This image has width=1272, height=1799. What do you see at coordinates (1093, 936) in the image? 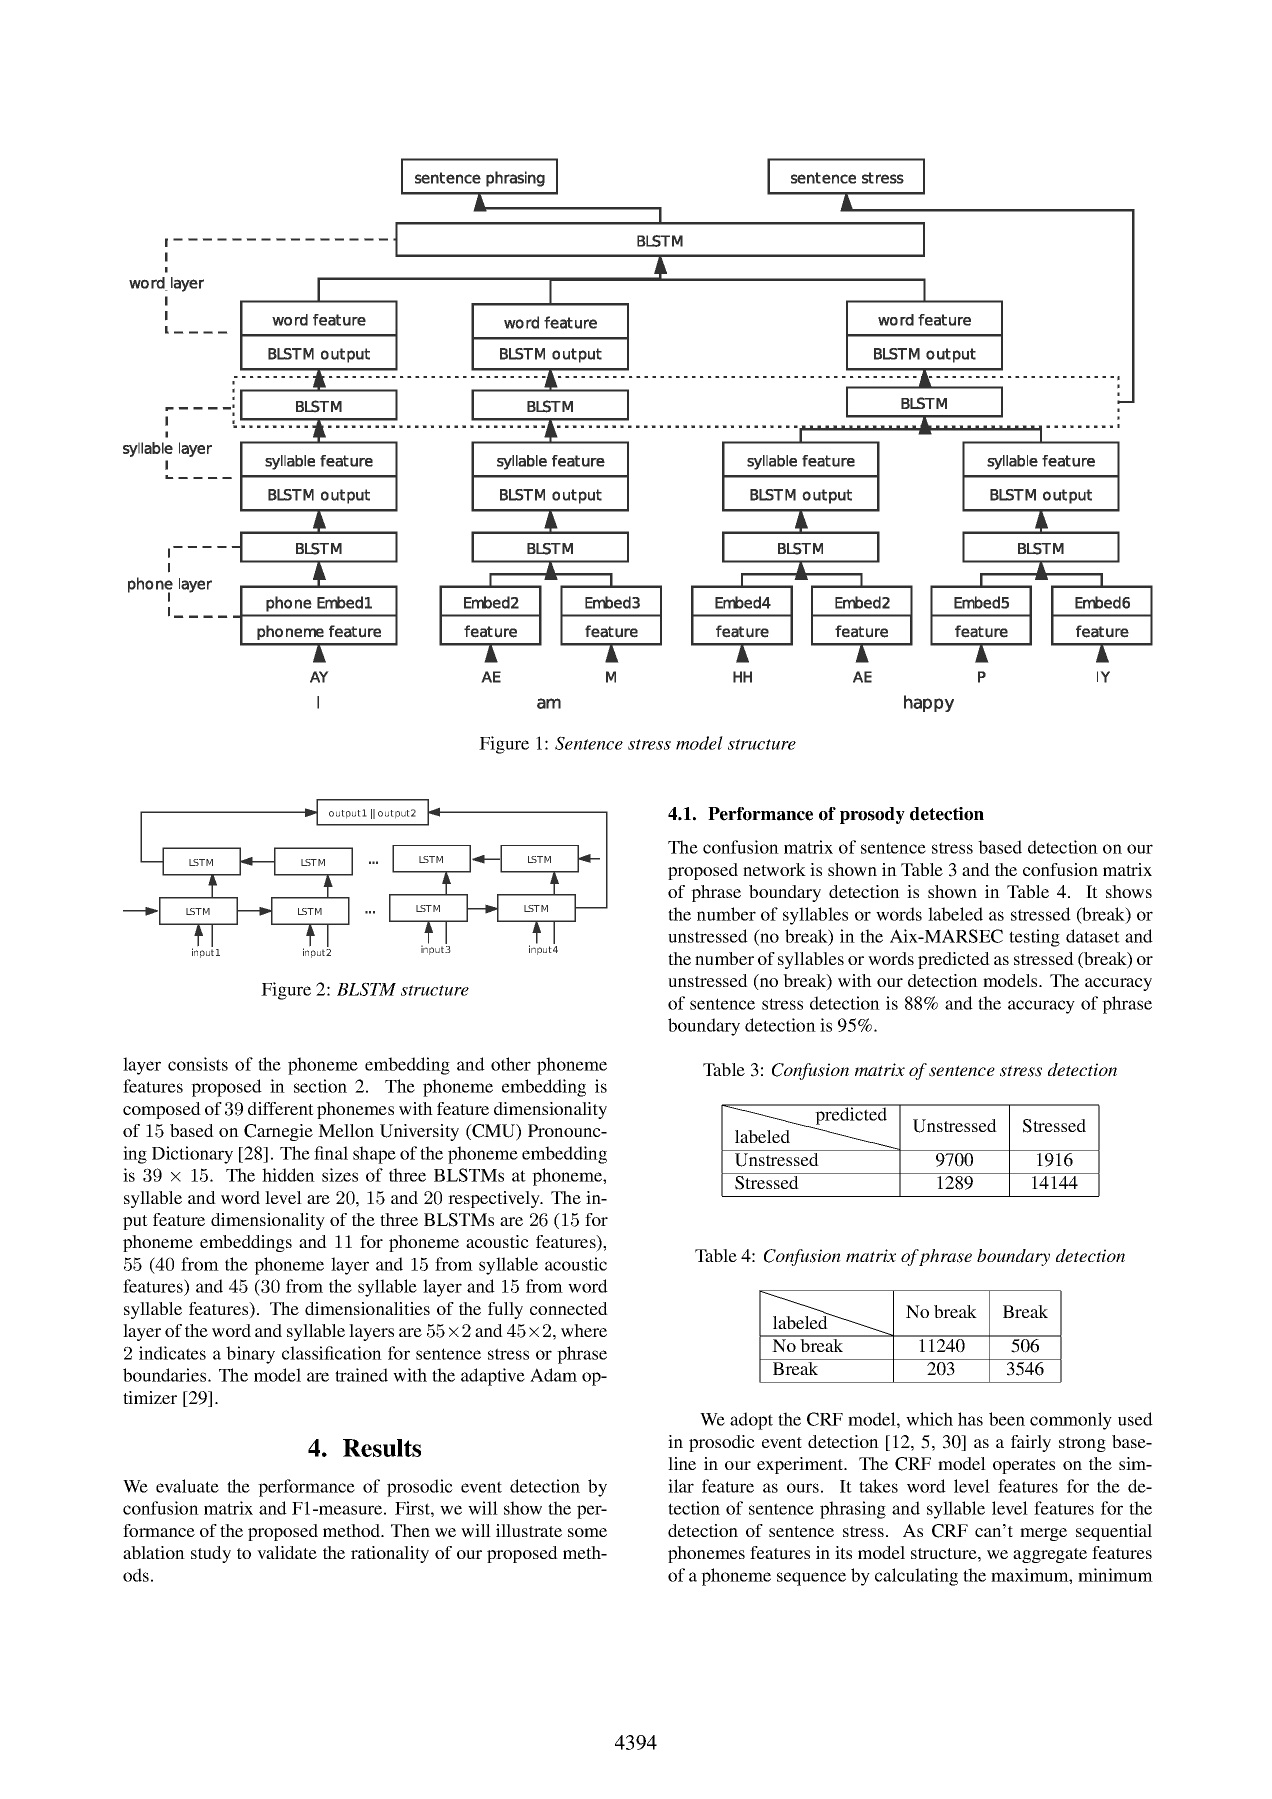
I see `dataset` at bounding box center [1093, 936].
